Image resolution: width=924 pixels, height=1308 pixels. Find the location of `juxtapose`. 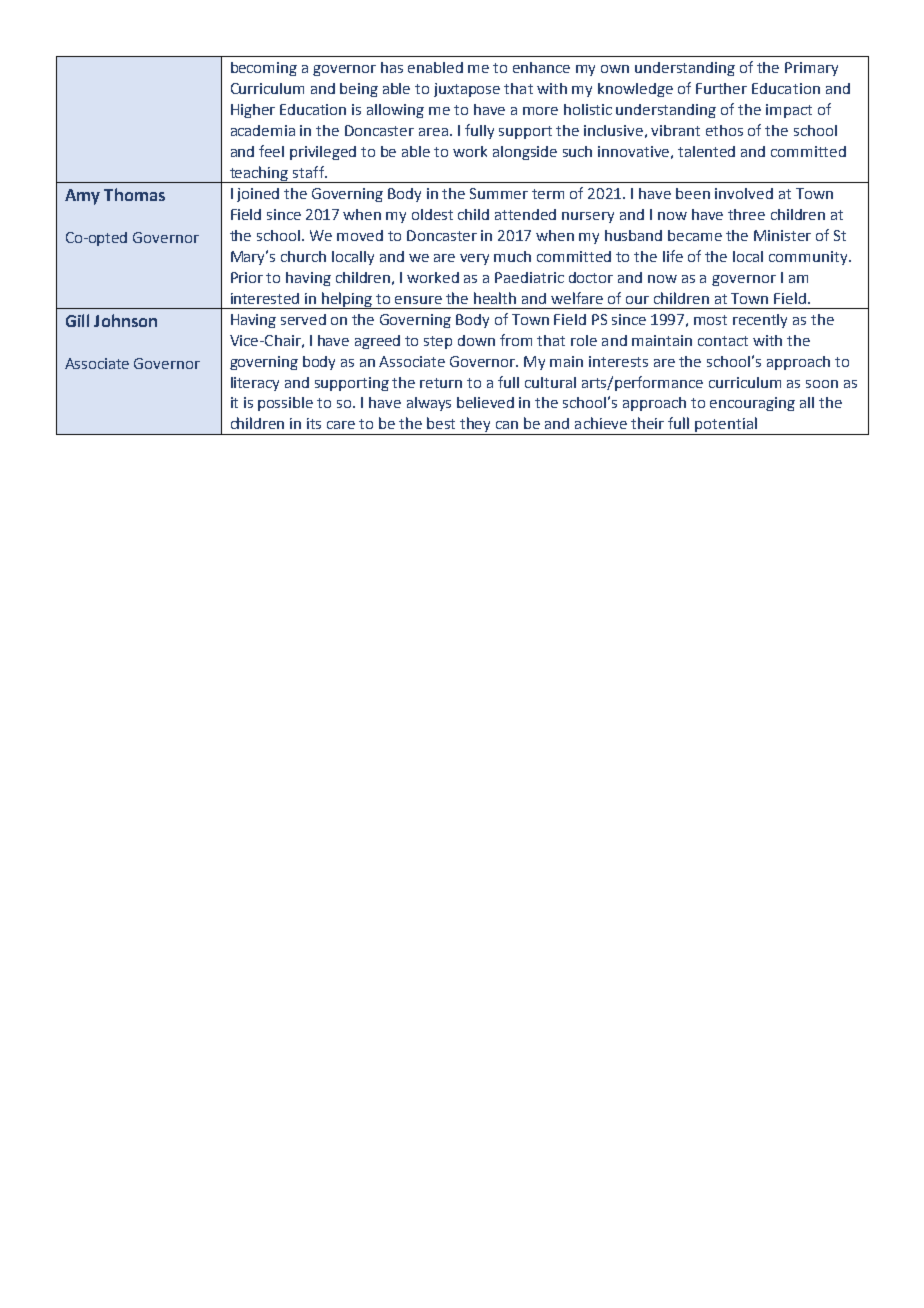

juxtapose is located at coordinates (467, 90).
